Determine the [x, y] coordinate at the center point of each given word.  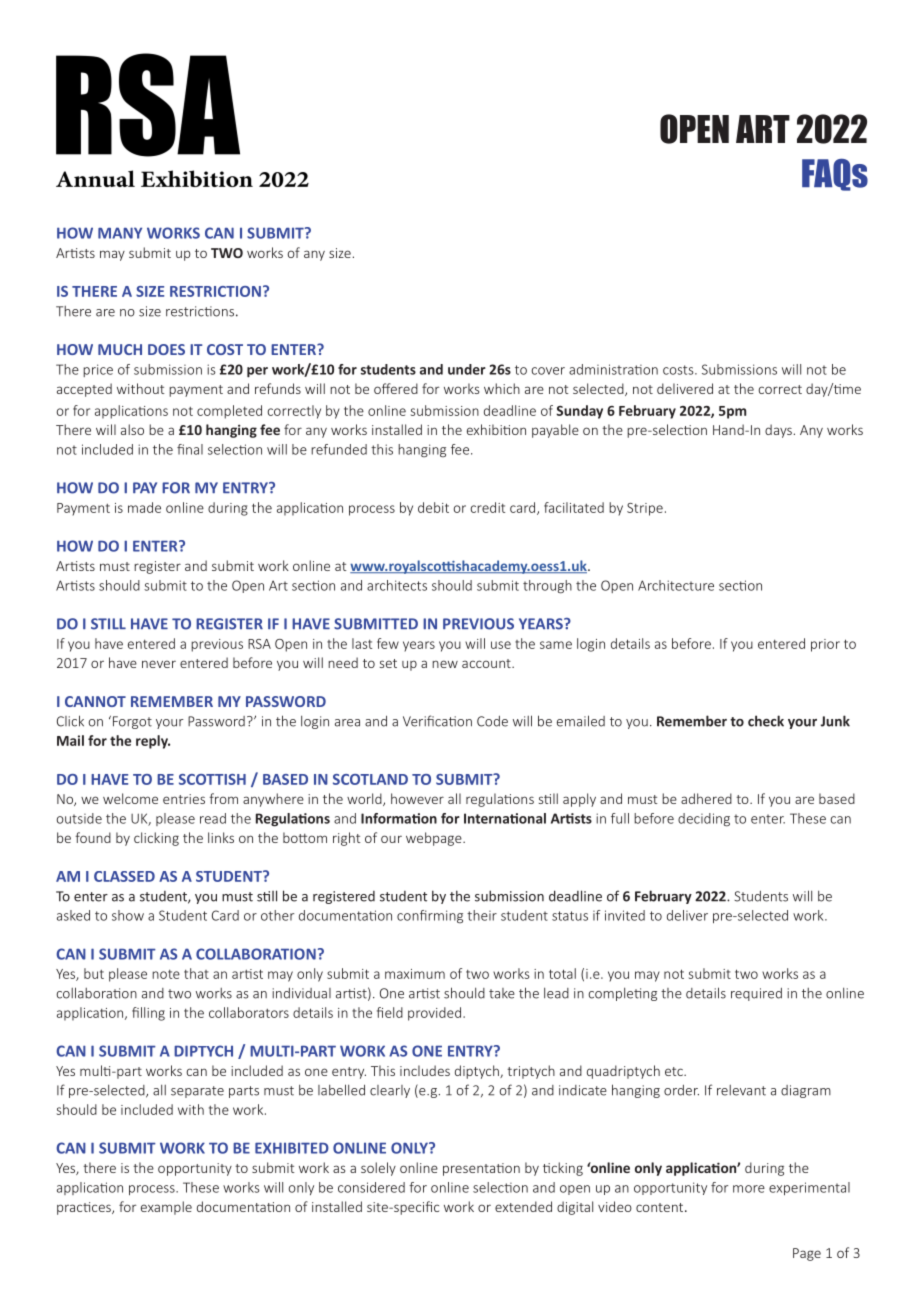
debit [433, 507]
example [166, 1208]
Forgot [131, 722]
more [749, 1189]
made [144, 507]
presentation [481, 1169]
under [467, 369]
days [778, 431]
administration [613, 369]
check [766, 721]
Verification [437, 721]
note [166, 974]
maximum [415, 974]
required [756, 994]
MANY [120, 233]
